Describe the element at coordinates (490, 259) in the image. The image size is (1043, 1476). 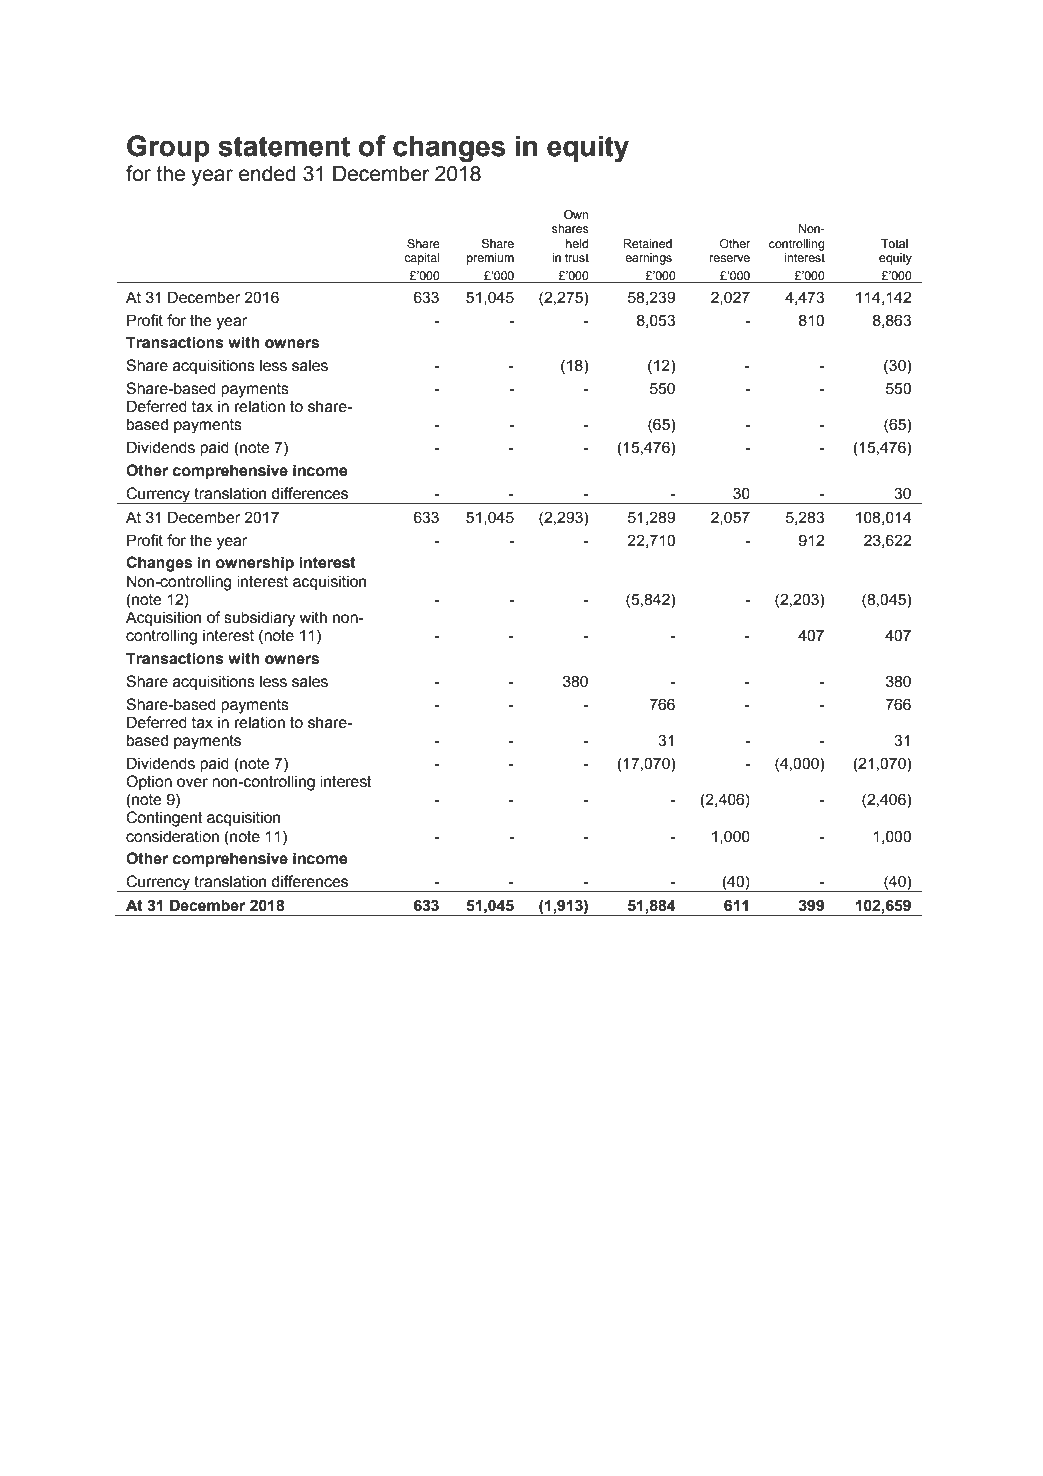
I see `premium` at that location.
